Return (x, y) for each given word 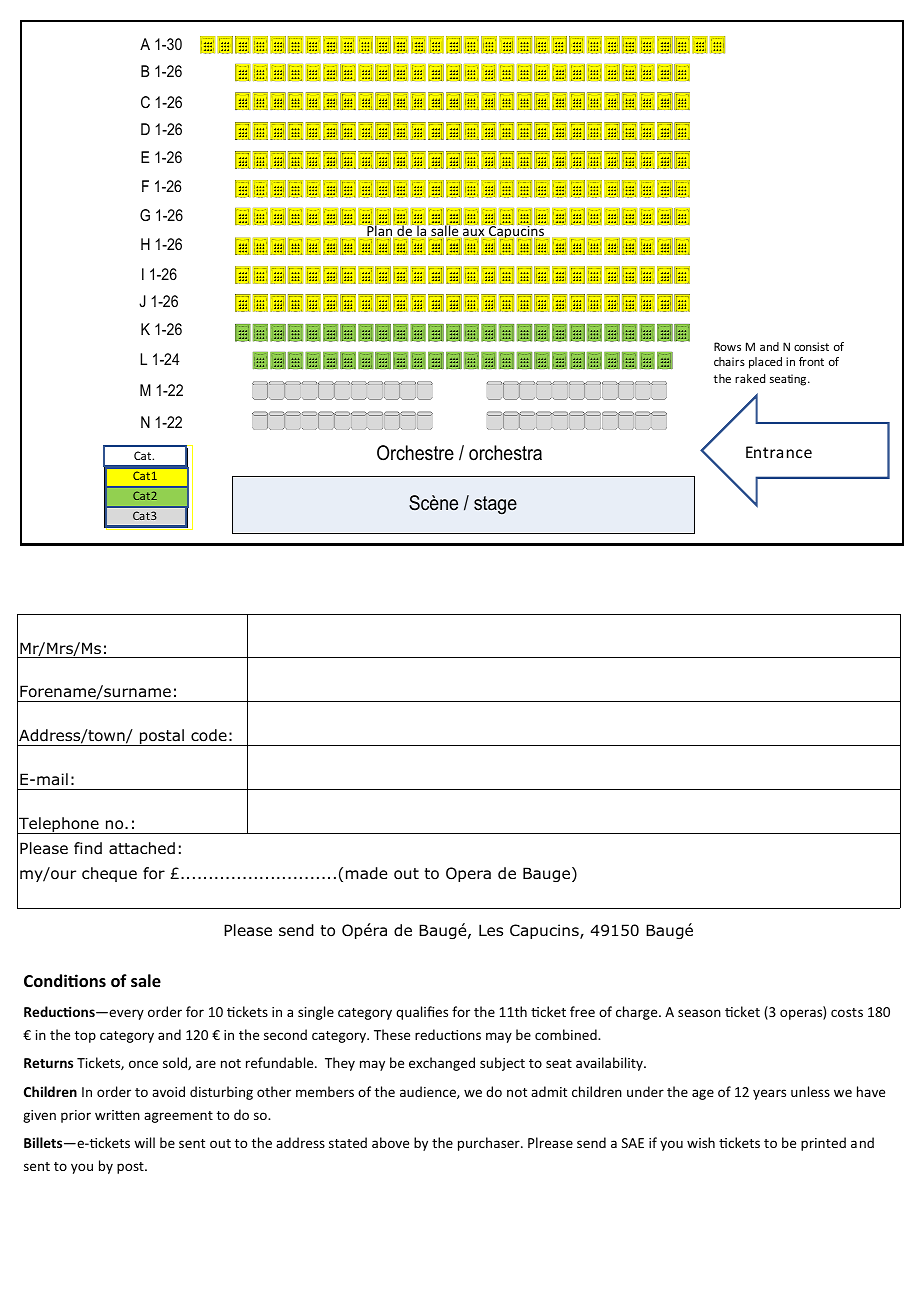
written (117, 1115)
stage (495, 505)
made (366, 873)
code (209, 735)
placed (765, 363)
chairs (729, 361)
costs (847, 1012)
